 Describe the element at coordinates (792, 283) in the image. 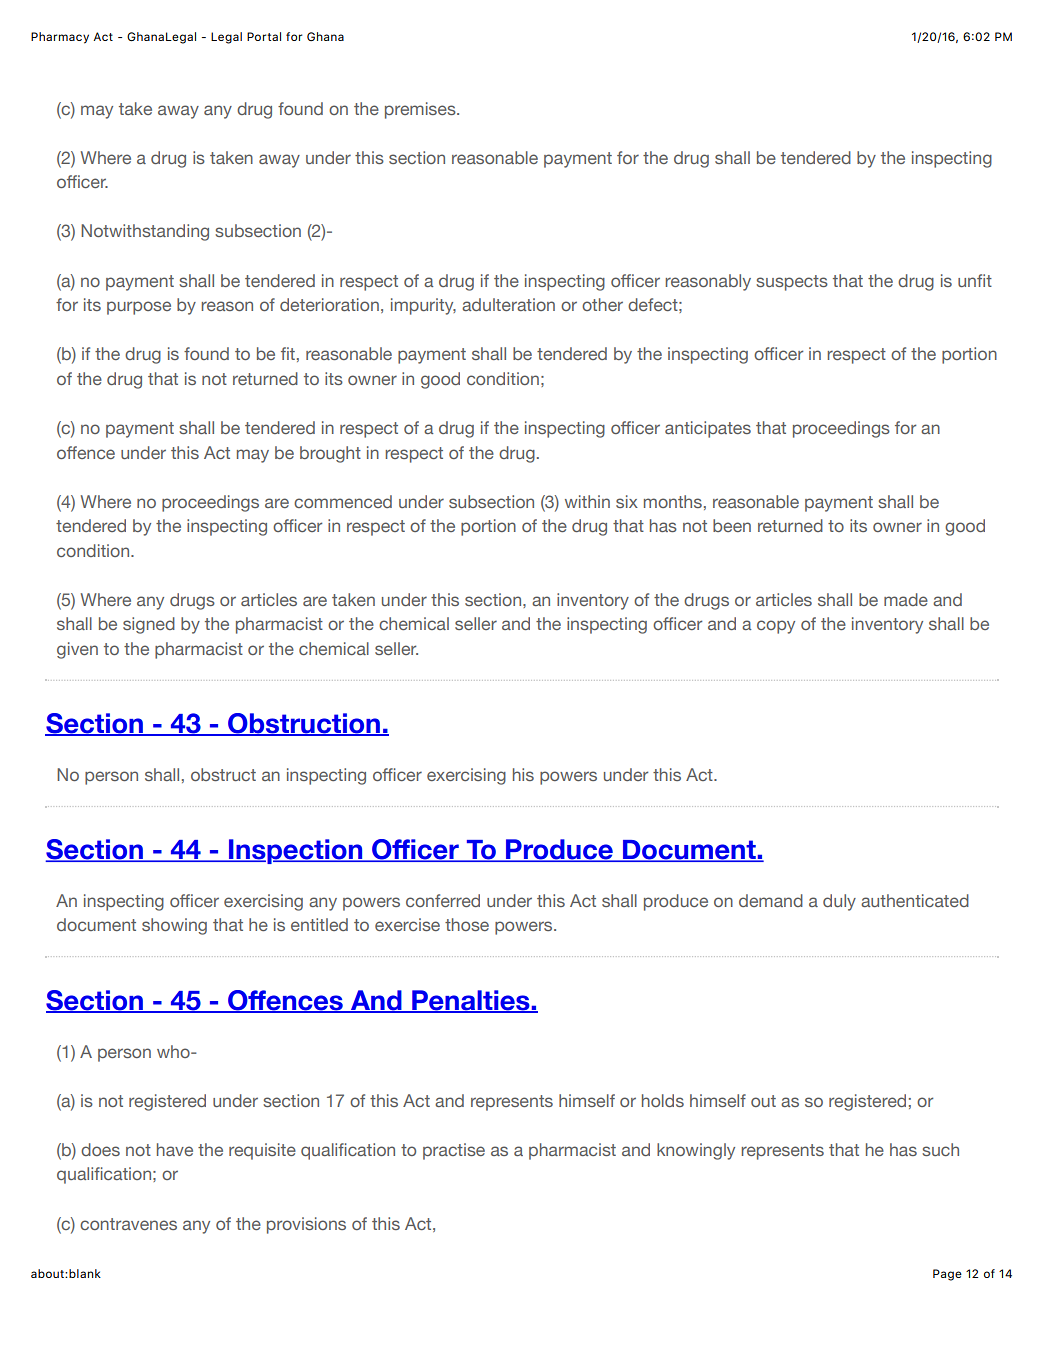

I see `suspects` at that location.
